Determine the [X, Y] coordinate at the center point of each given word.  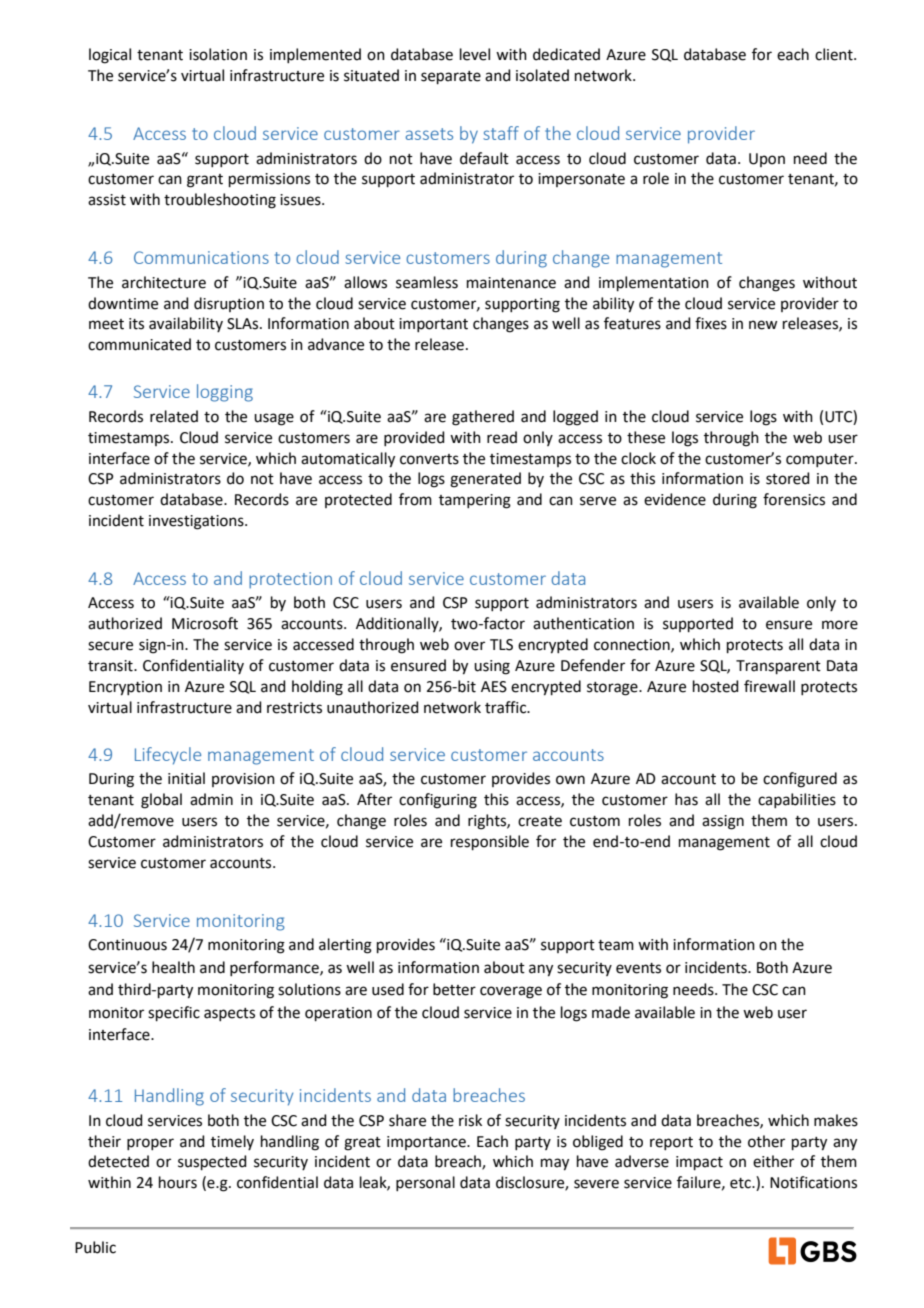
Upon [767, 160]
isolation [218, 54]
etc [741, 1183]
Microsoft [205, 623]
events [638, 968]
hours [178, 1182]
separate [451, 77]
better [454, 989]
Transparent [778, 667]
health [173, 967]
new [763, 325]
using [492, 667]
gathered [483, 418]
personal [425, 1183]
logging [225, 393]
